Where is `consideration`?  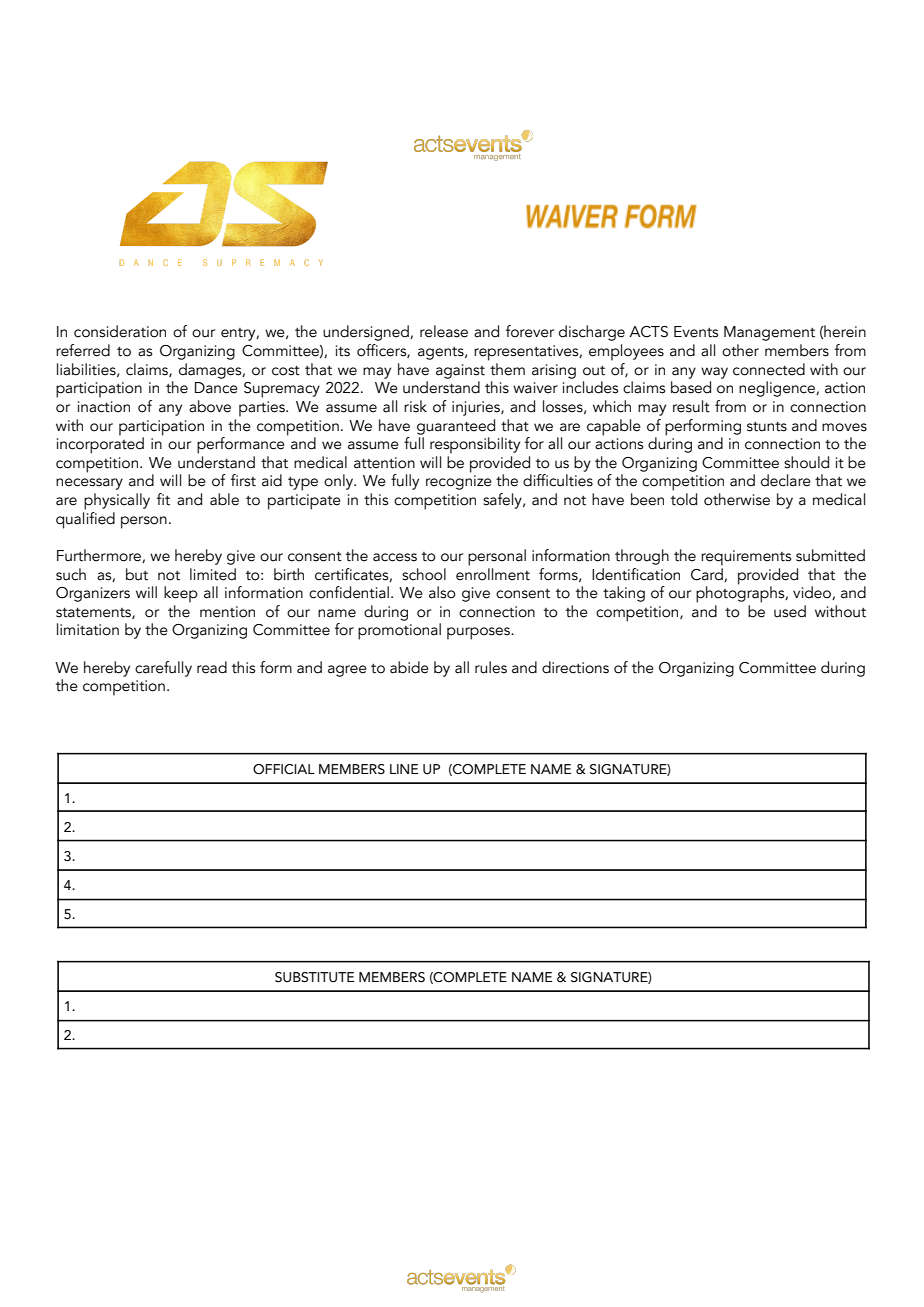
consideration is located at coordinates (120, 331).
